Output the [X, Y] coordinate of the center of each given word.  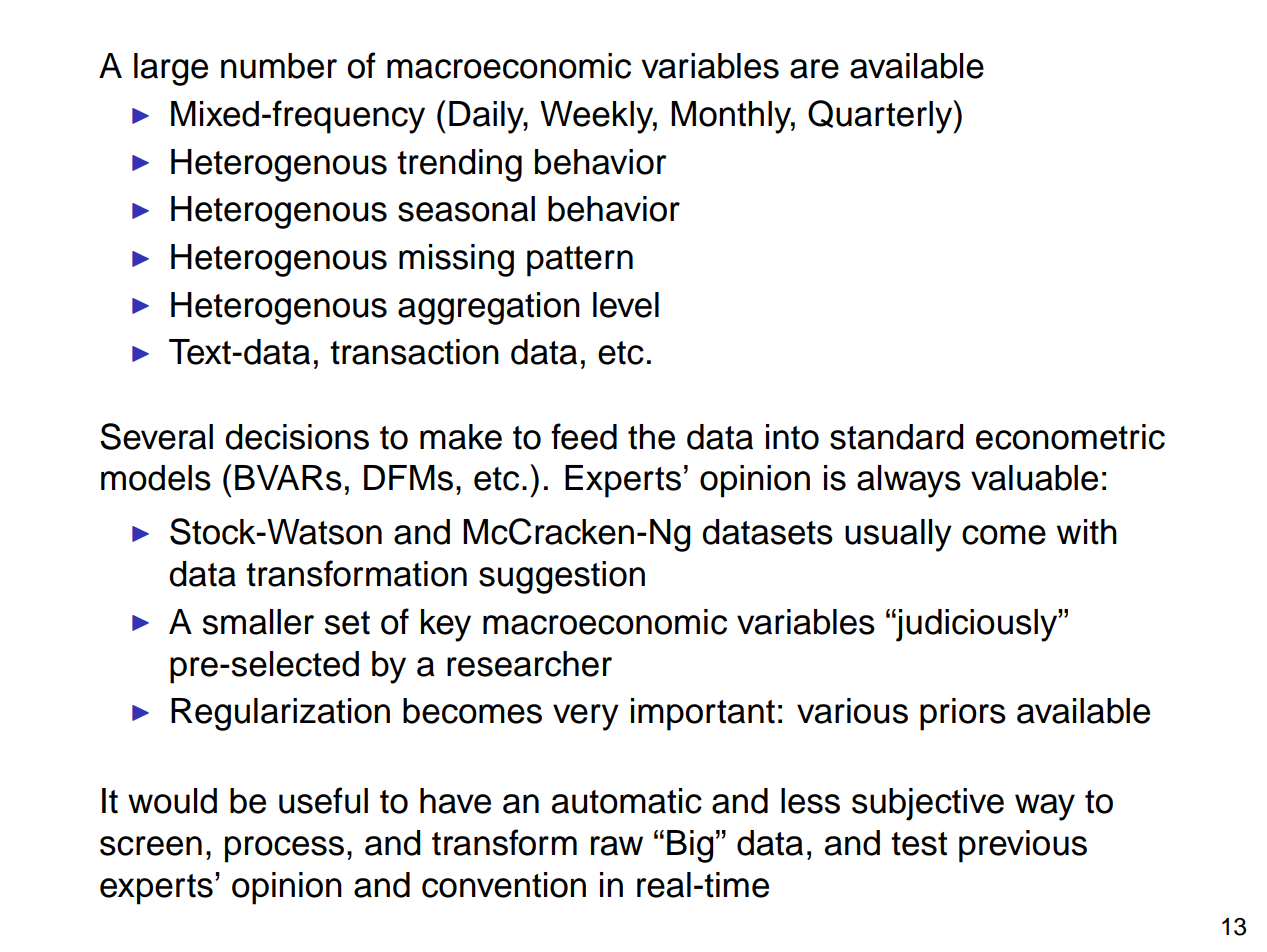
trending [459, 165]
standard [896, 437]
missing [456, 260]
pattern [580, 261]
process [284, 849]
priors [963, 714]
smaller [258, 622]
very [586, 717]
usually [898, 535]
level [626, 305]
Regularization [280, 714]
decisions [297, 437]
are [814, 69]
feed [584, 436]
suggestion [562, 577]
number [279, 66]
